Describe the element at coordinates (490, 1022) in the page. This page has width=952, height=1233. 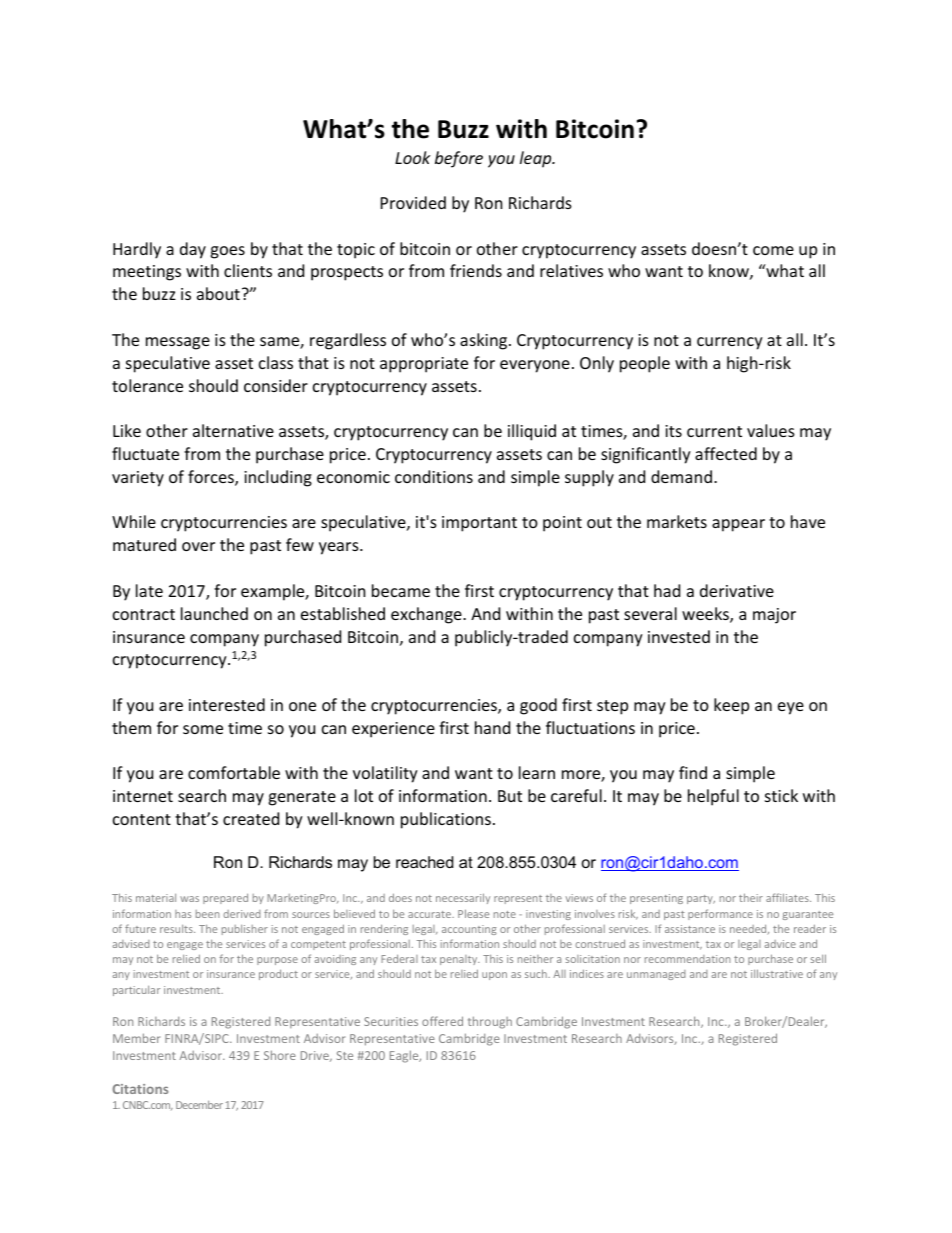
I see `through` at that location.
